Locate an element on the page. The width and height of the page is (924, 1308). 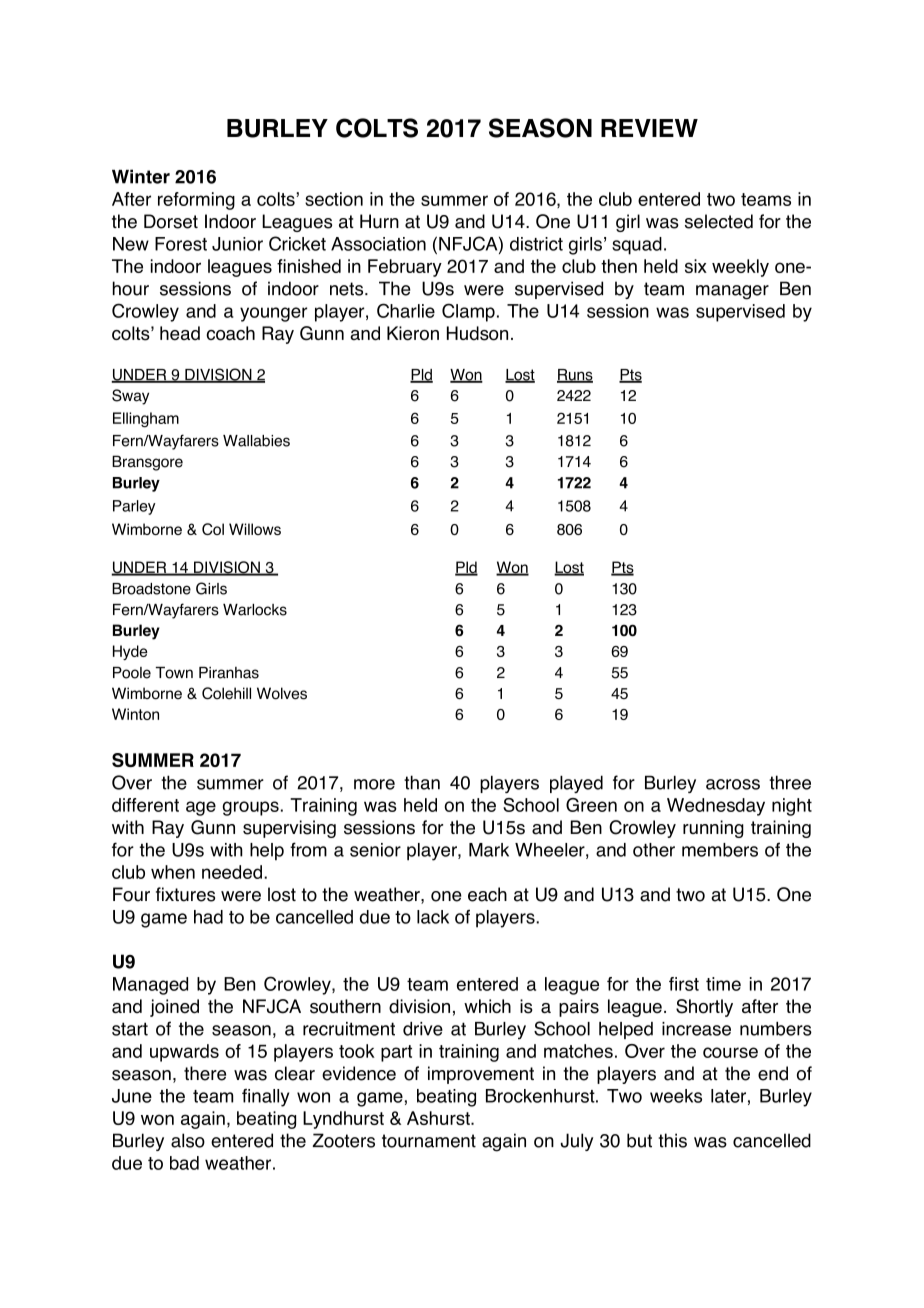
groups is located at coordinates (251, 808).
